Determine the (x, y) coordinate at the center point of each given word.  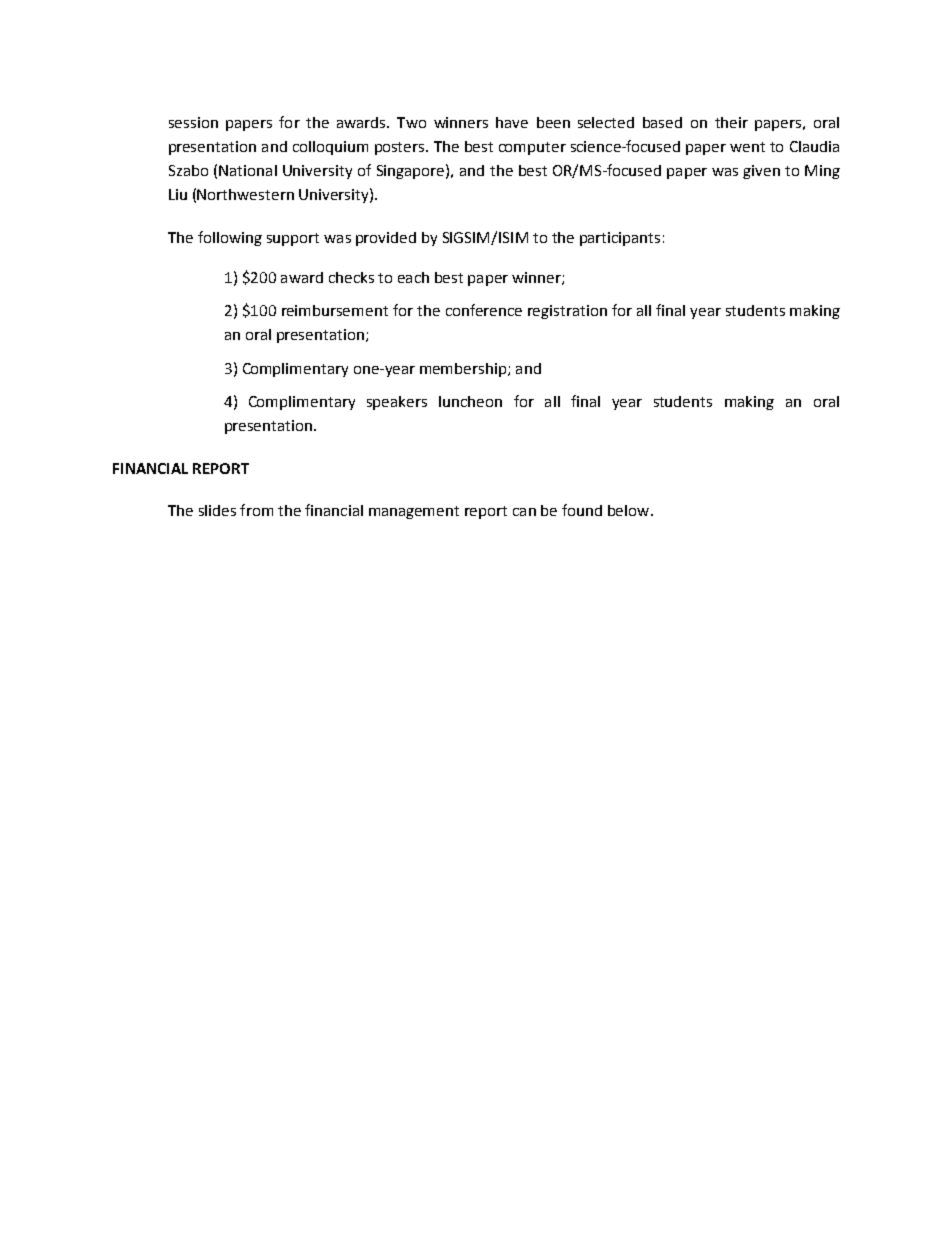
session (193, 122)
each (413, 277)
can (524, 512)
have (512, 122)
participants (620, 239)
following (230, 238)
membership (464, 370)
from (256, 510)
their (731, 122)
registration (567, 312)
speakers (397, 403)
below (630, 510)
